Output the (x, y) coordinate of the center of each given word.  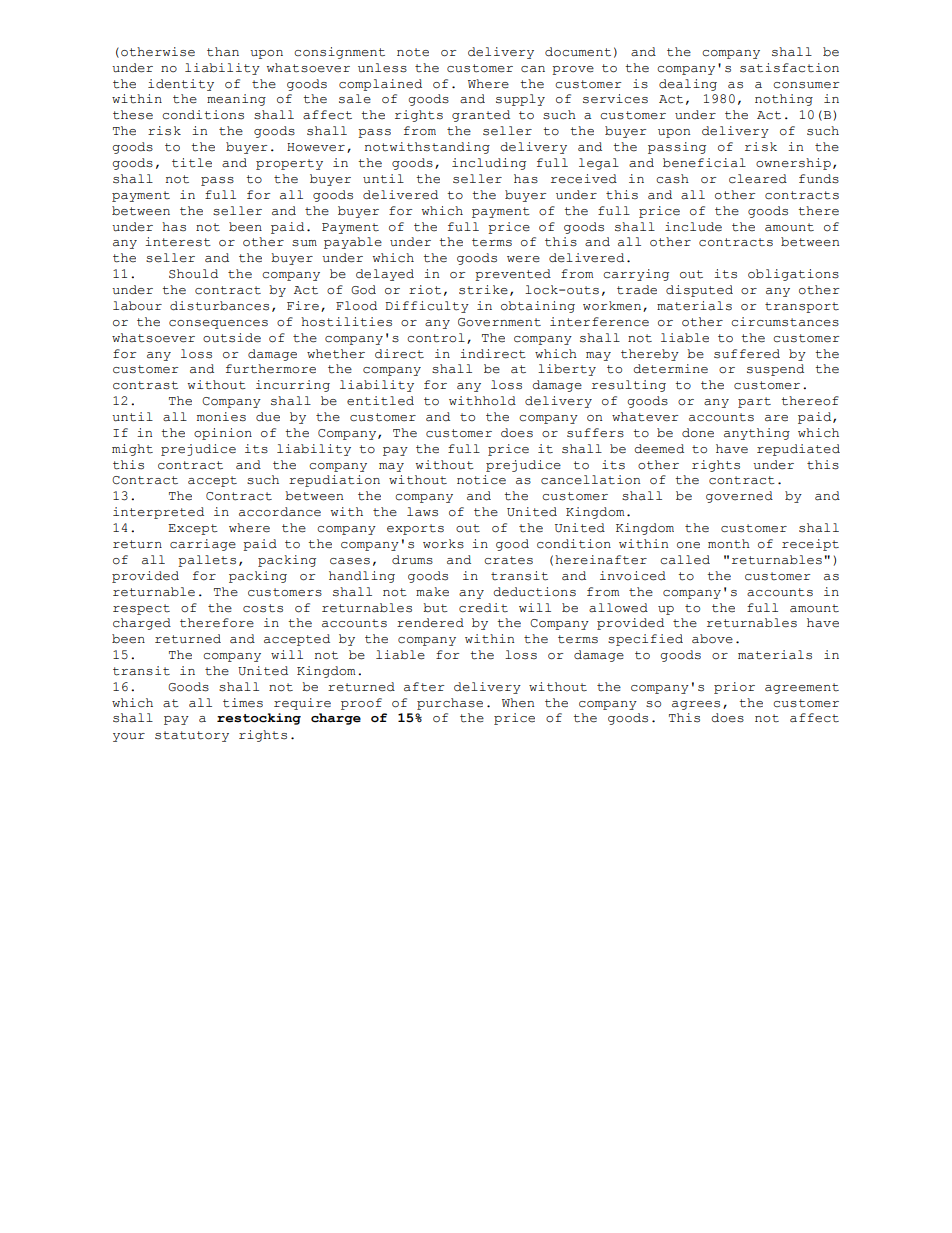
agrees (696, 705)
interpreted (158, 513)
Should (193, 274)
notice (481, 480)
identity (181, 85)
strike (483, 290)
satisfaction (789, 68)
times (243, 703)
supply (520, 100)
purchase (450, 704)
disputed (699, 291)
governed (739, 497)
